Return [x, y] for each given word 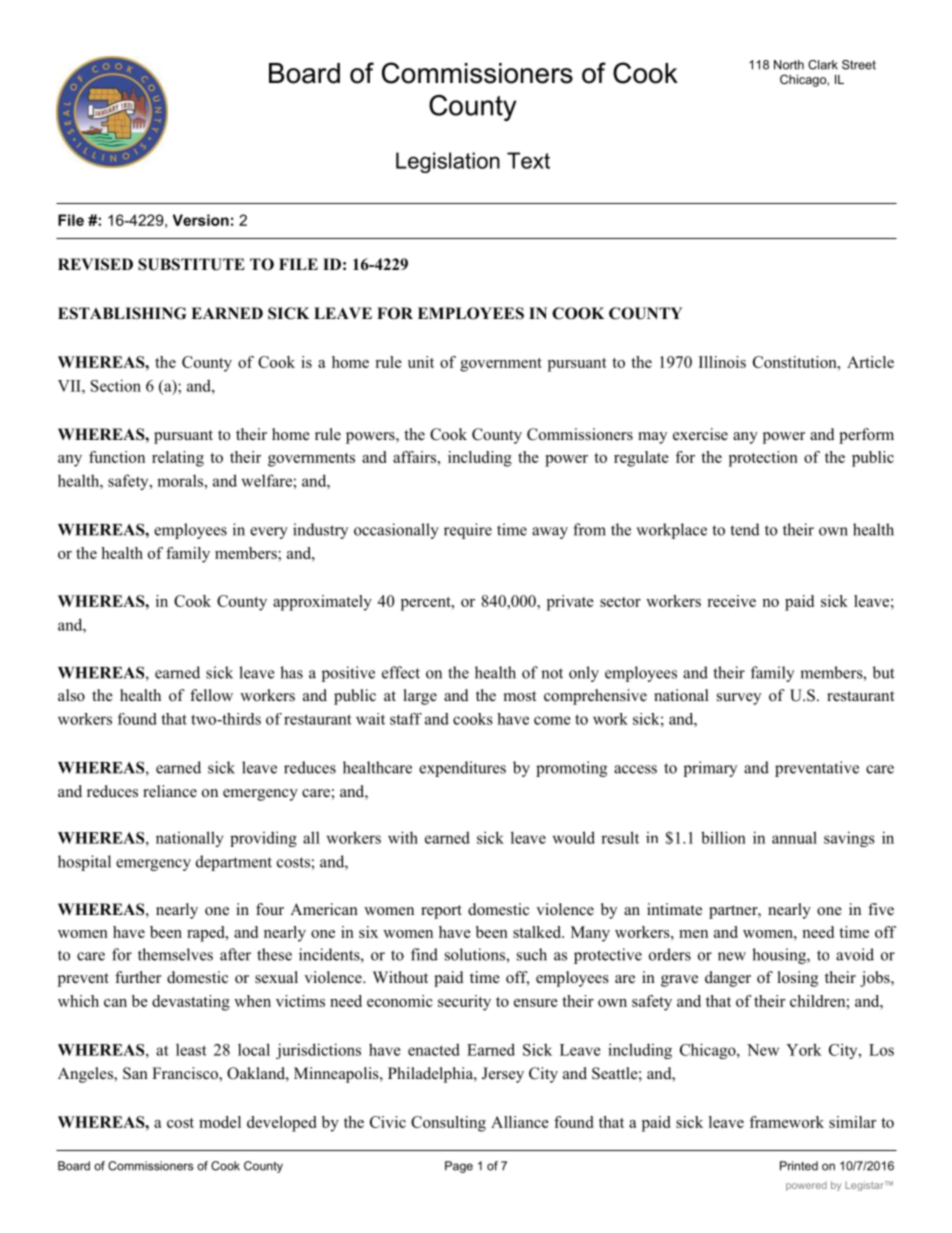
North [789, 65]
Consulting [448, 1124]
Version [201, 220]
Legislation [448, 162]
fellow [211, 695]
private [570, 603]
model [220, 1122]
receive [731, 601]
